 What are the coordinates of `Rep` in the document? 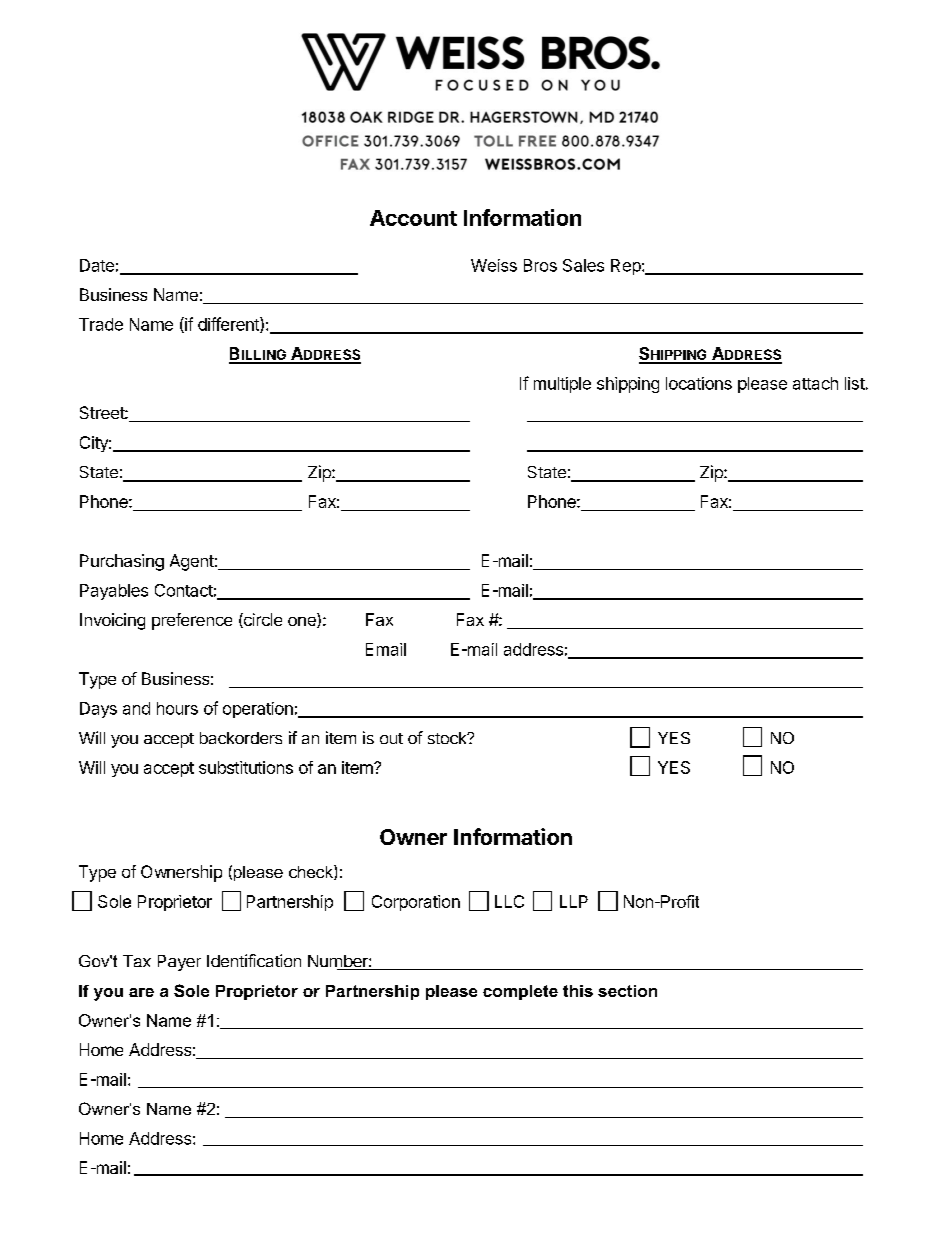 It's located at (627, 267).
